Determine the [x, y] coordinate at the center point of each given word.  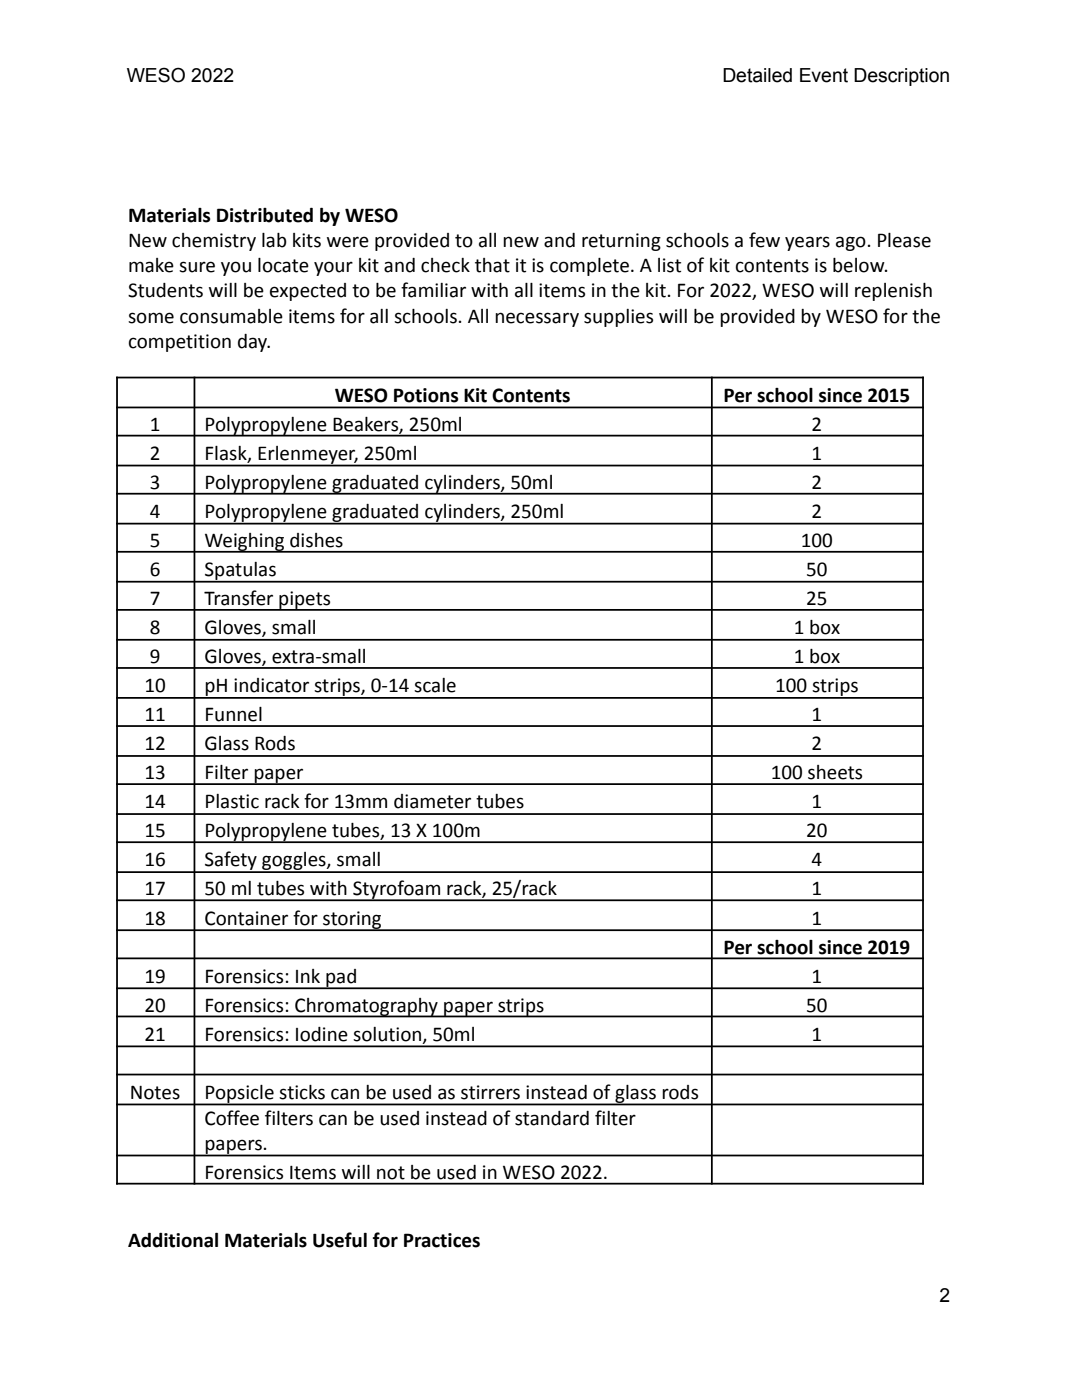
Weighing [245, 543]
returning [621, 242]
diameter [432, 801]
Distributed [265, 215]
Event [824, 75]
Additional [173, 1240]
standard [552, 1118]
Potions [426, 395]
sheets [835, 772]
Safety [231, 862]
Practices [442, 1240]
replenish [893, 292]
